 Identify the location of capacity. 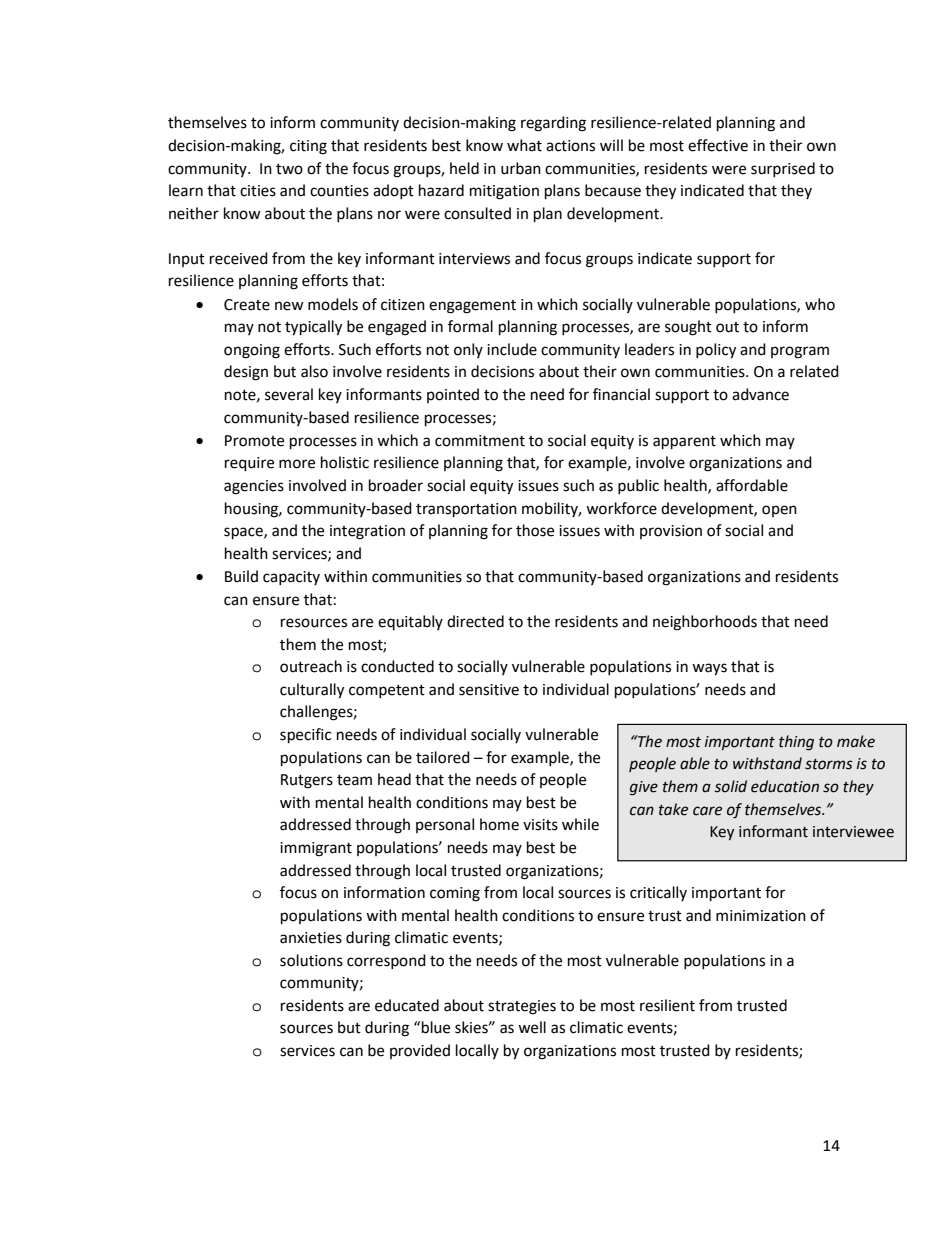
(291, 578).
